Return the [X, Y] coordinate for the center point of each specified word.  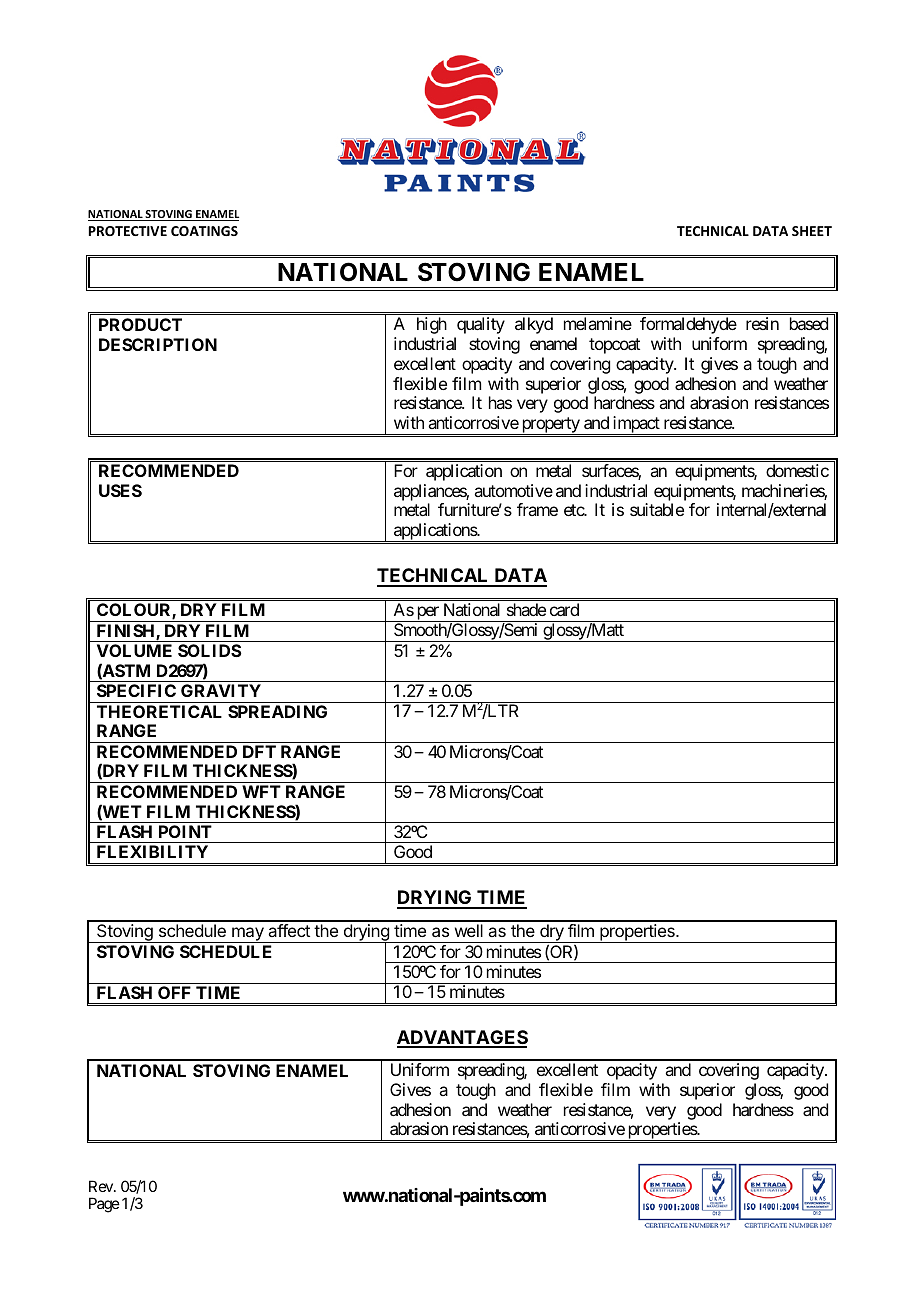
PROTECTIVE [128, 231]
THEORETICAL [159, 711]
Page [104, 1205]
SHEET [812, 231]
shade [526, 609]
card [564, 609]
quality [481, 325]
